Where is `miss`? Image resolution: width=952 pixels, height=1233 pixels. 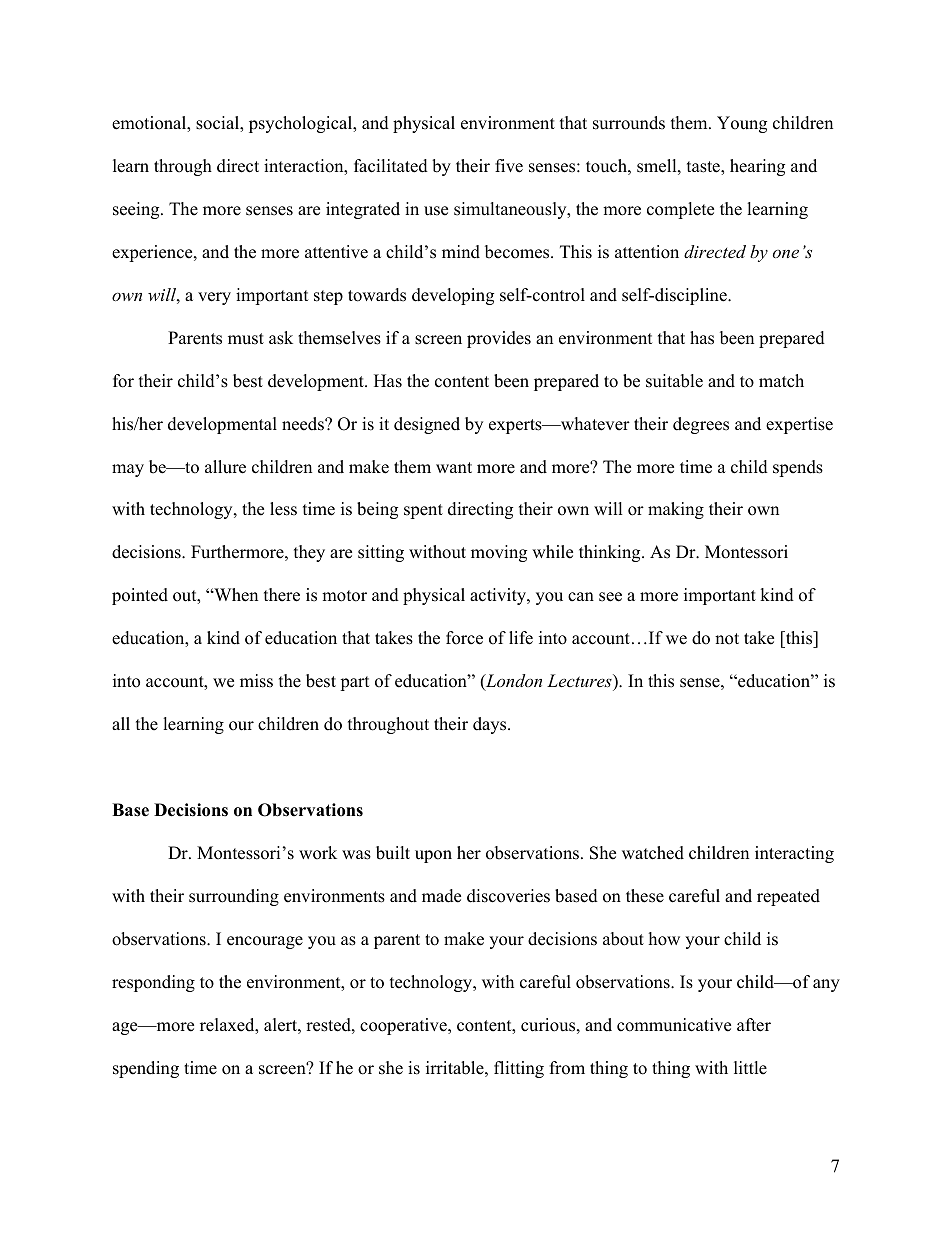
miss is located at coordinates (256, 681).
